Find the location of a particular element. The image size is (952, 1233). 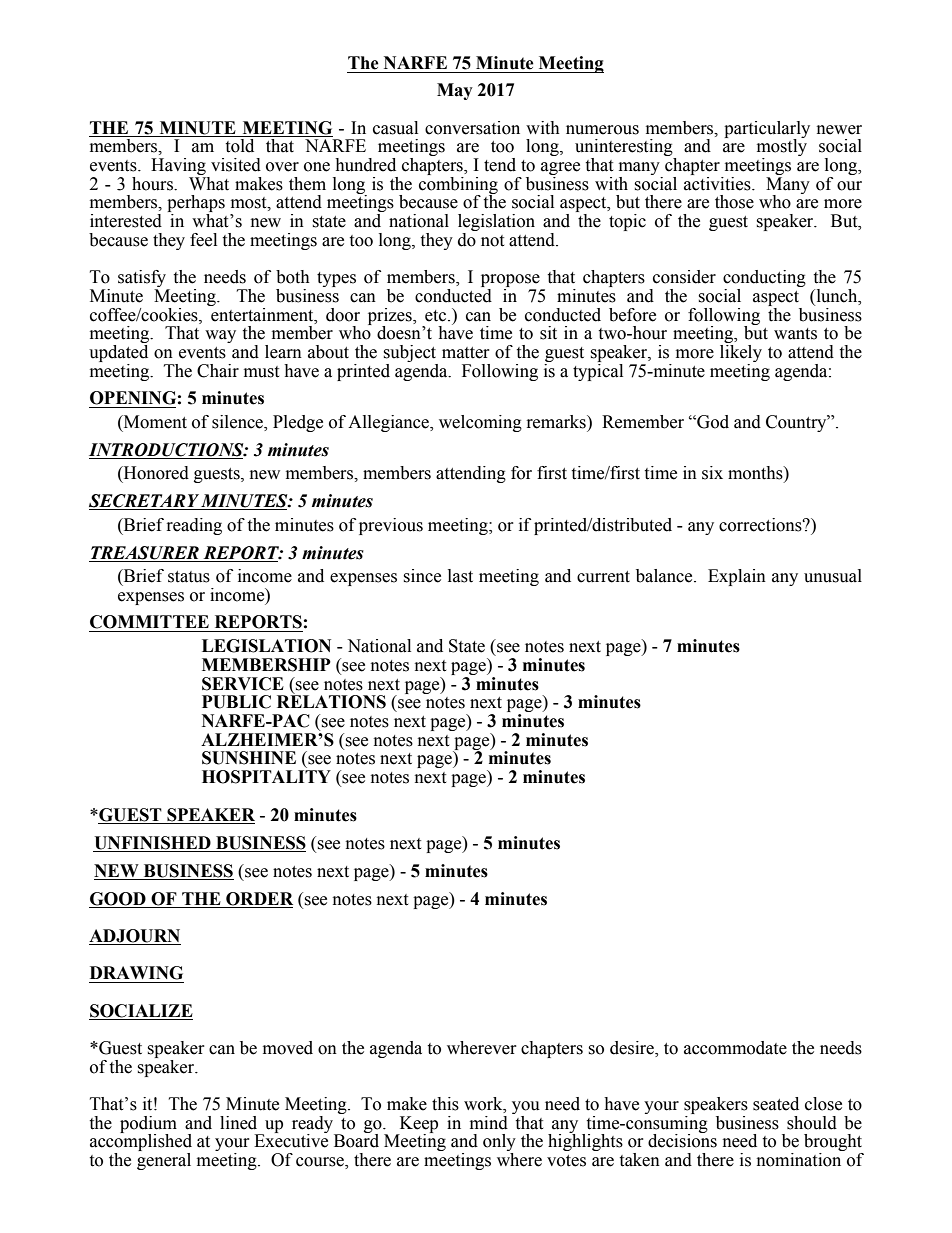

conversation is located at coordinates (472, 128).
